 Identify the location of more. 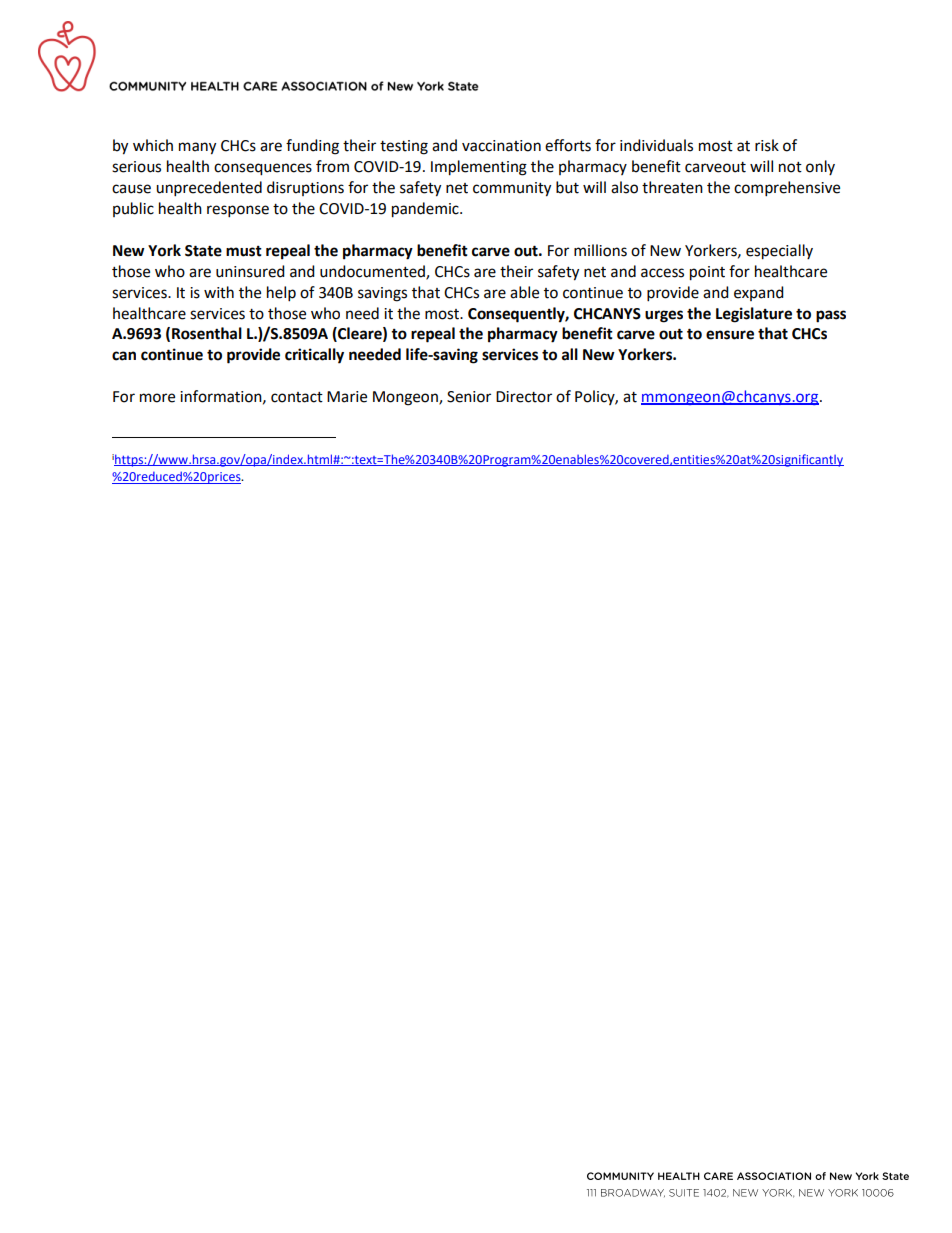
(157, 398).
